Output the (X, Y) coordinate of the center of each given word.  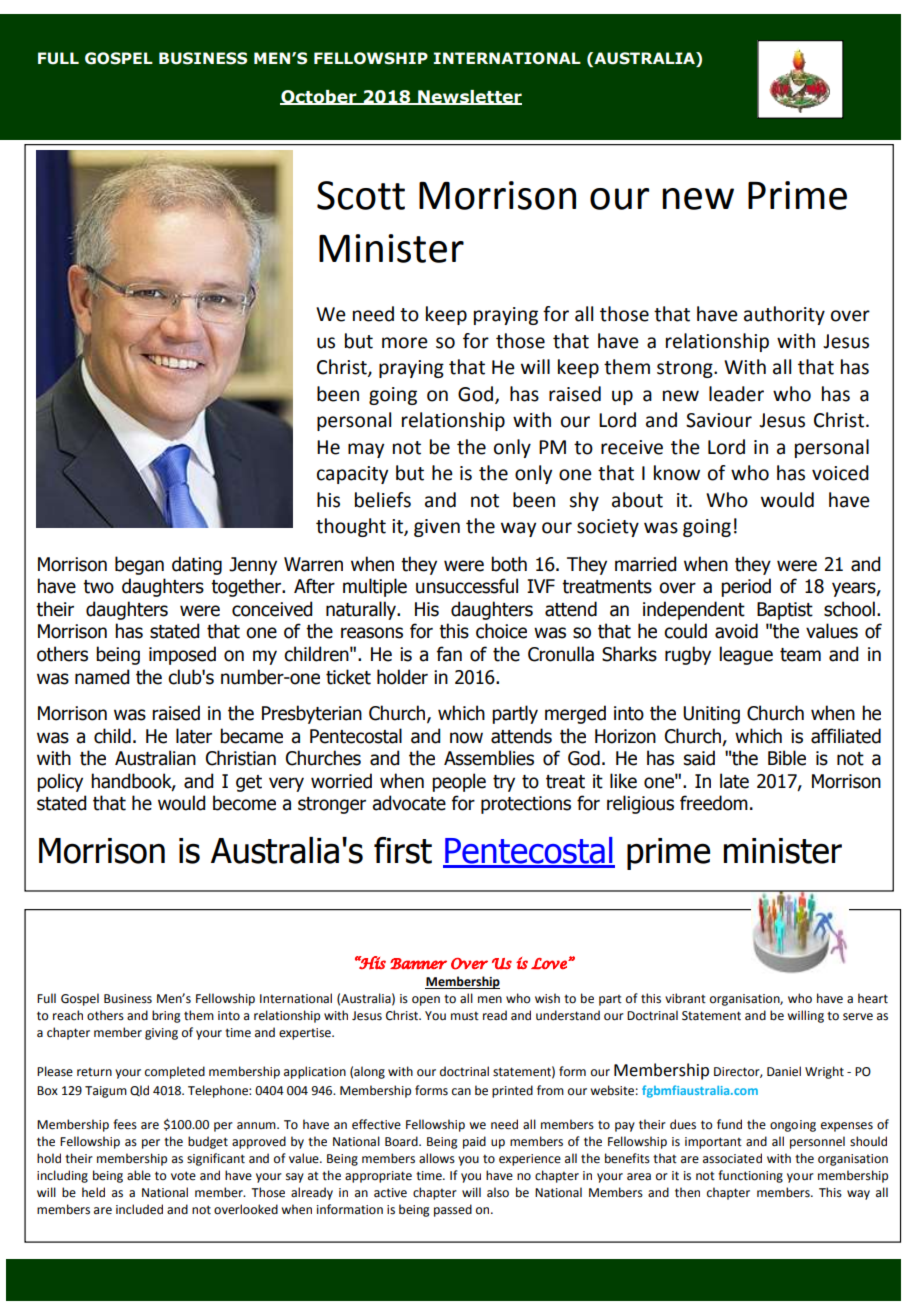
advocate (409, 803)
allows (437, 1158)
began (139, 565)
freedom (714, 803)
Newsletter (469, 97)
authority (784, 315)
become (244, 803)
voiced (840, 473)
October (319, 97)
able (139, 1175)
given (437, 528)
